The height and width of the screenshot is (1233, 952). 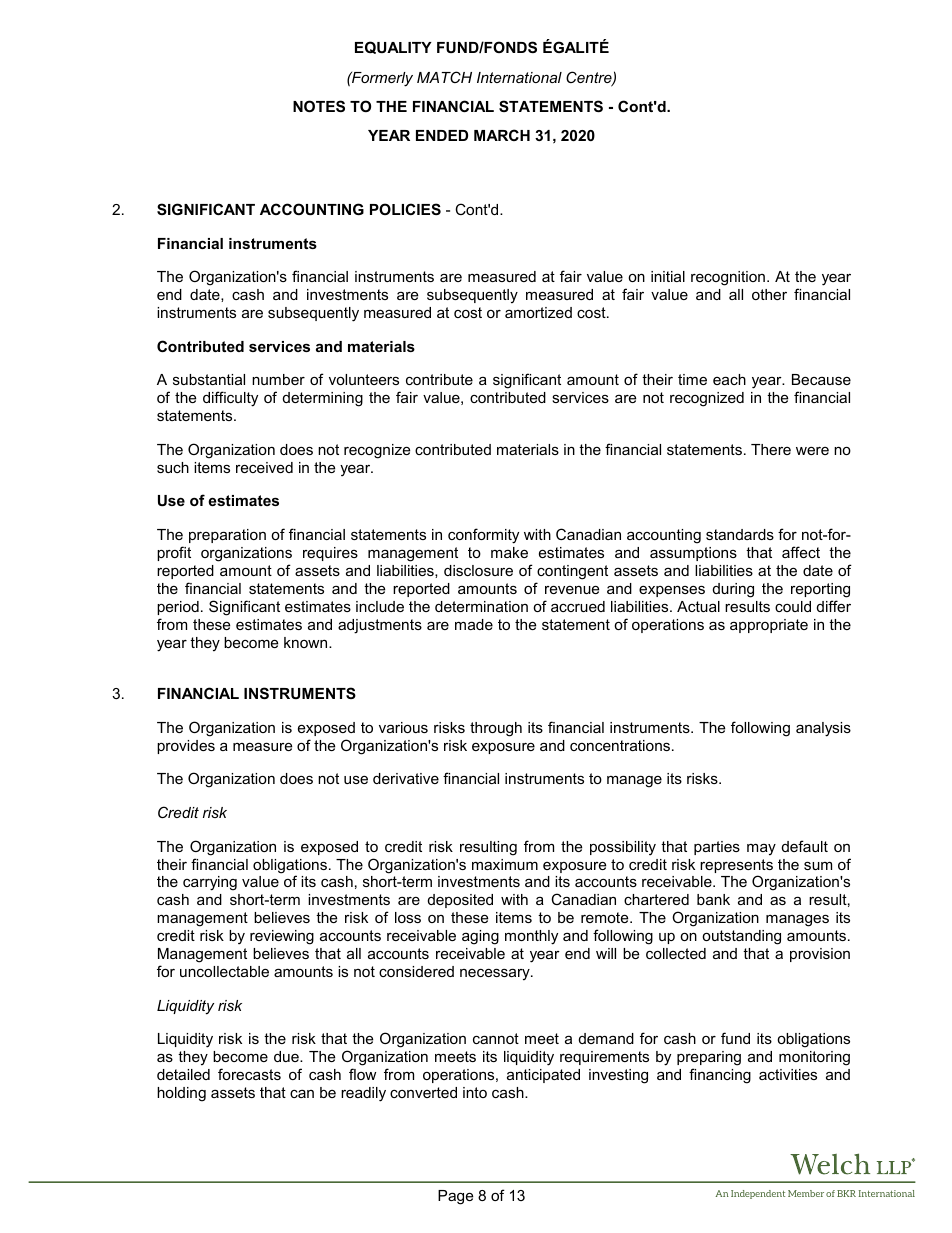 I want to click on appropriate, so click(x=769, y=626).
